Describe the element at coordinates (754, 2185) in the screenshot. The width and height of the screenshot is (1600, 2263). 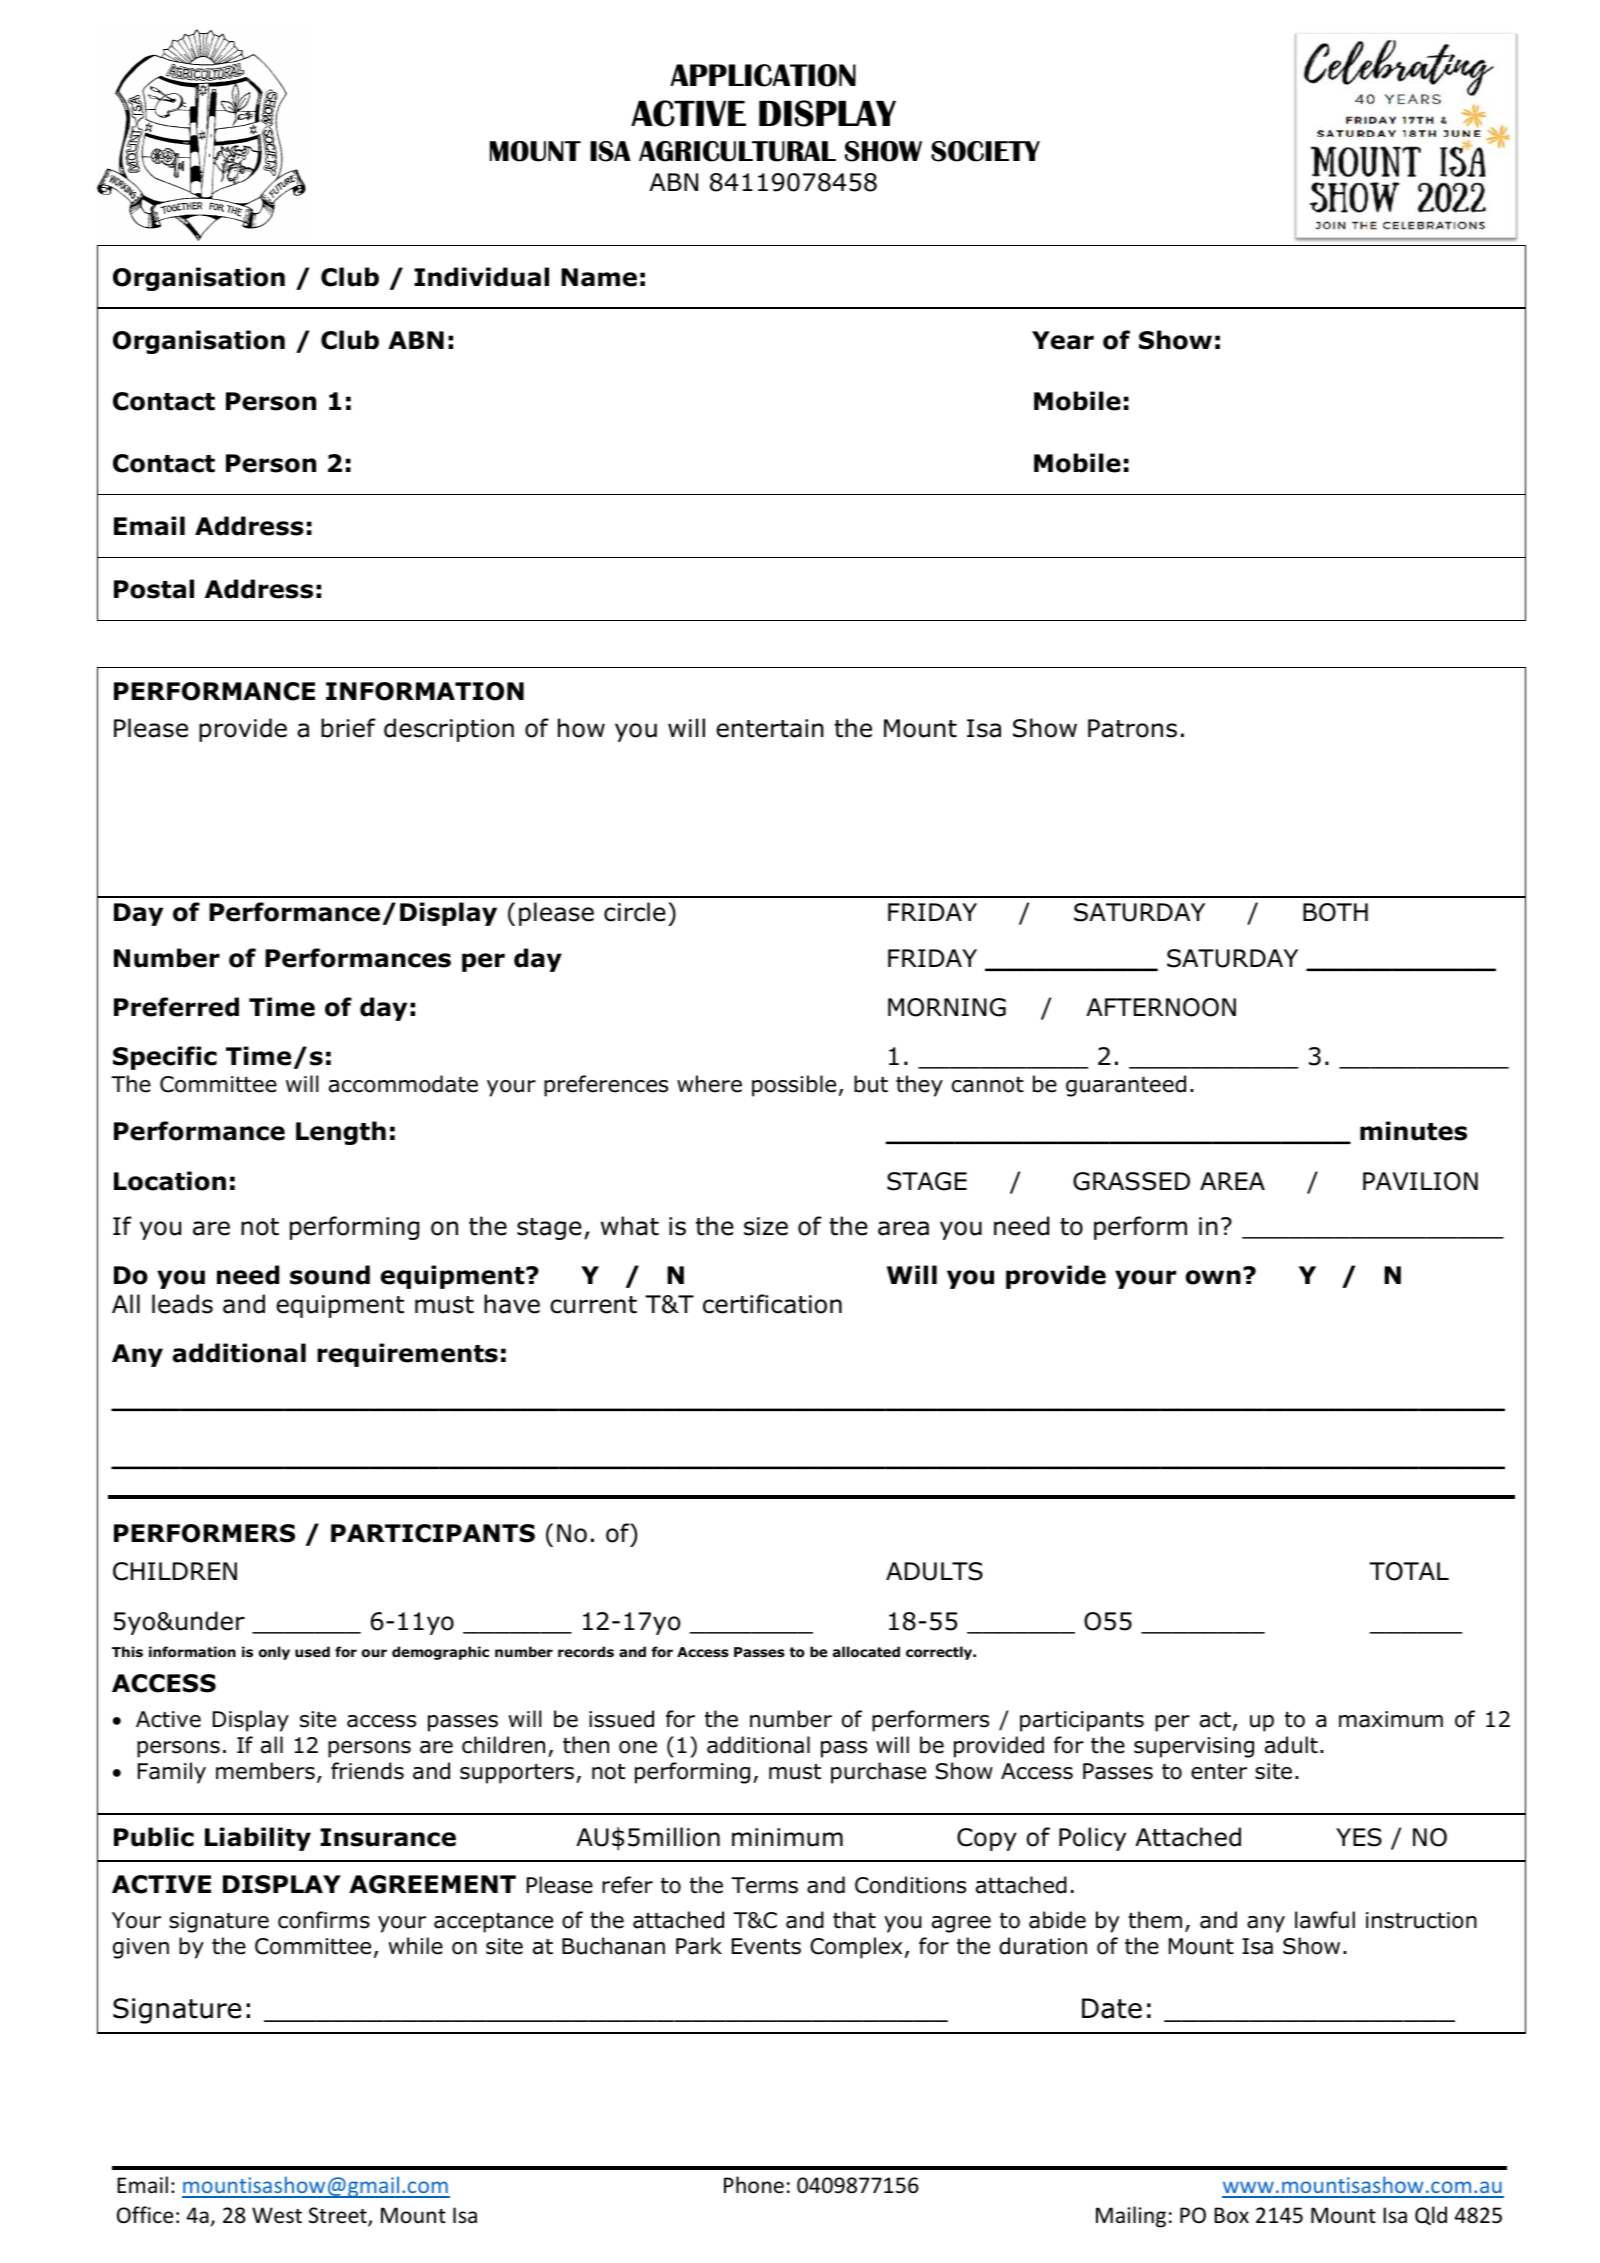
I see `Phone` at that location.
